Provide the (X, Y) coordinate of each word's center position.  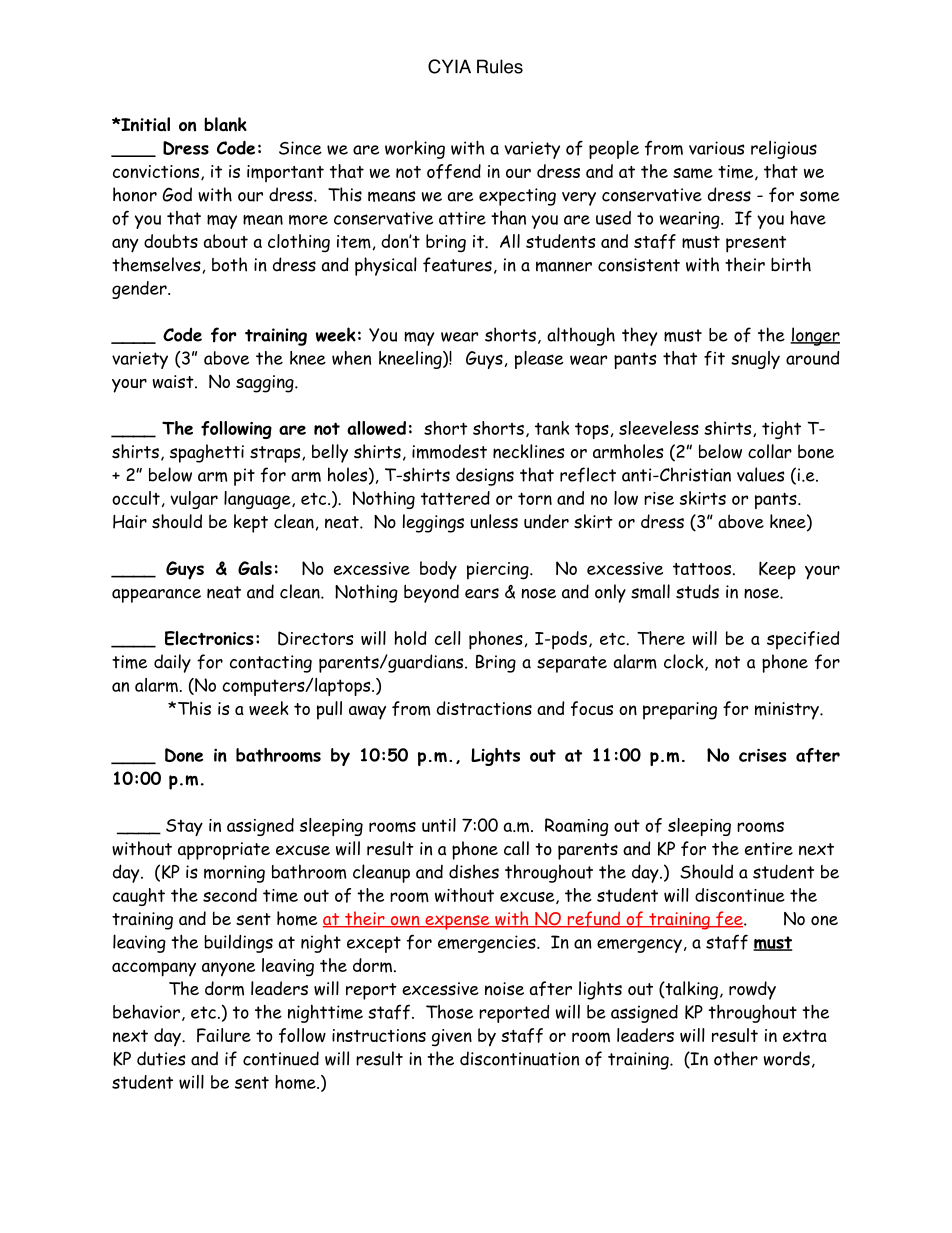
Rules (500, 66)
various (717, 148)
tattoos (702, 569)
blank (225, 124)
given (452, 1038)
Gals (255, 568)
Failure (224, 1035)
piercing (499, 571)
